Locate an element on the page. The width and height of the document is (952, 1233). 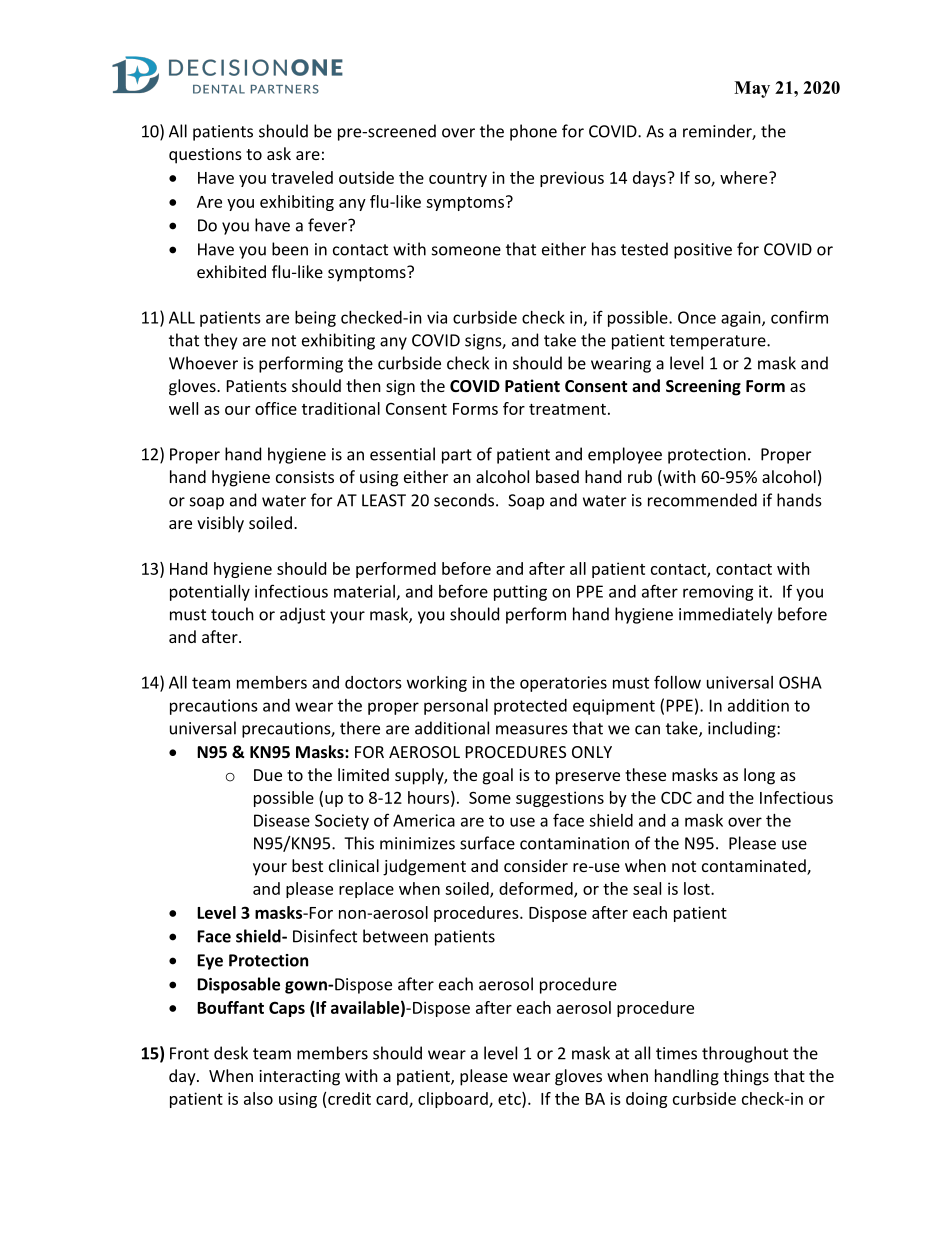
May is located at coordinates (752, 89).
